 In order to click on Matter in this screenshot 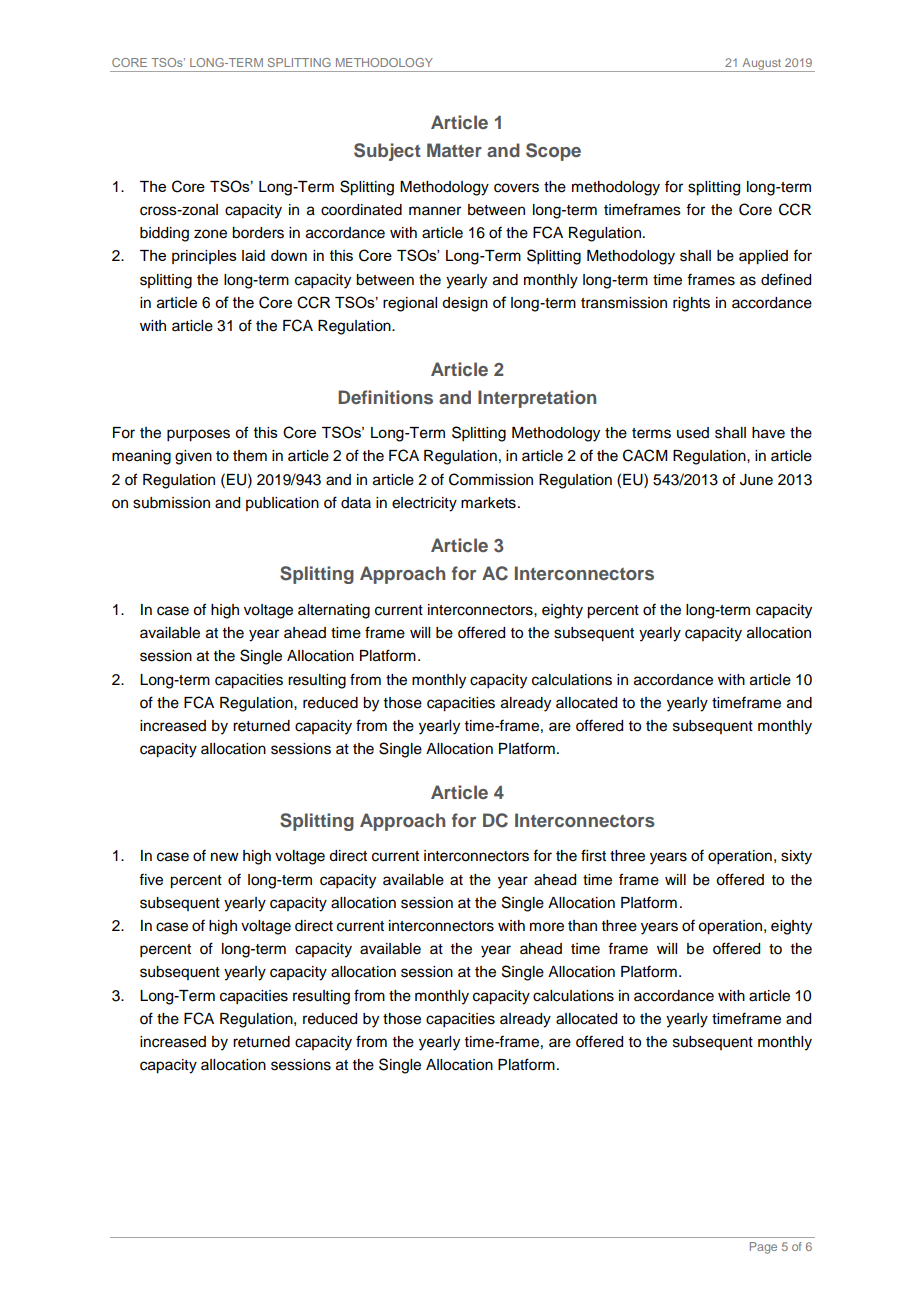, I will do `click(454, 150)`.
